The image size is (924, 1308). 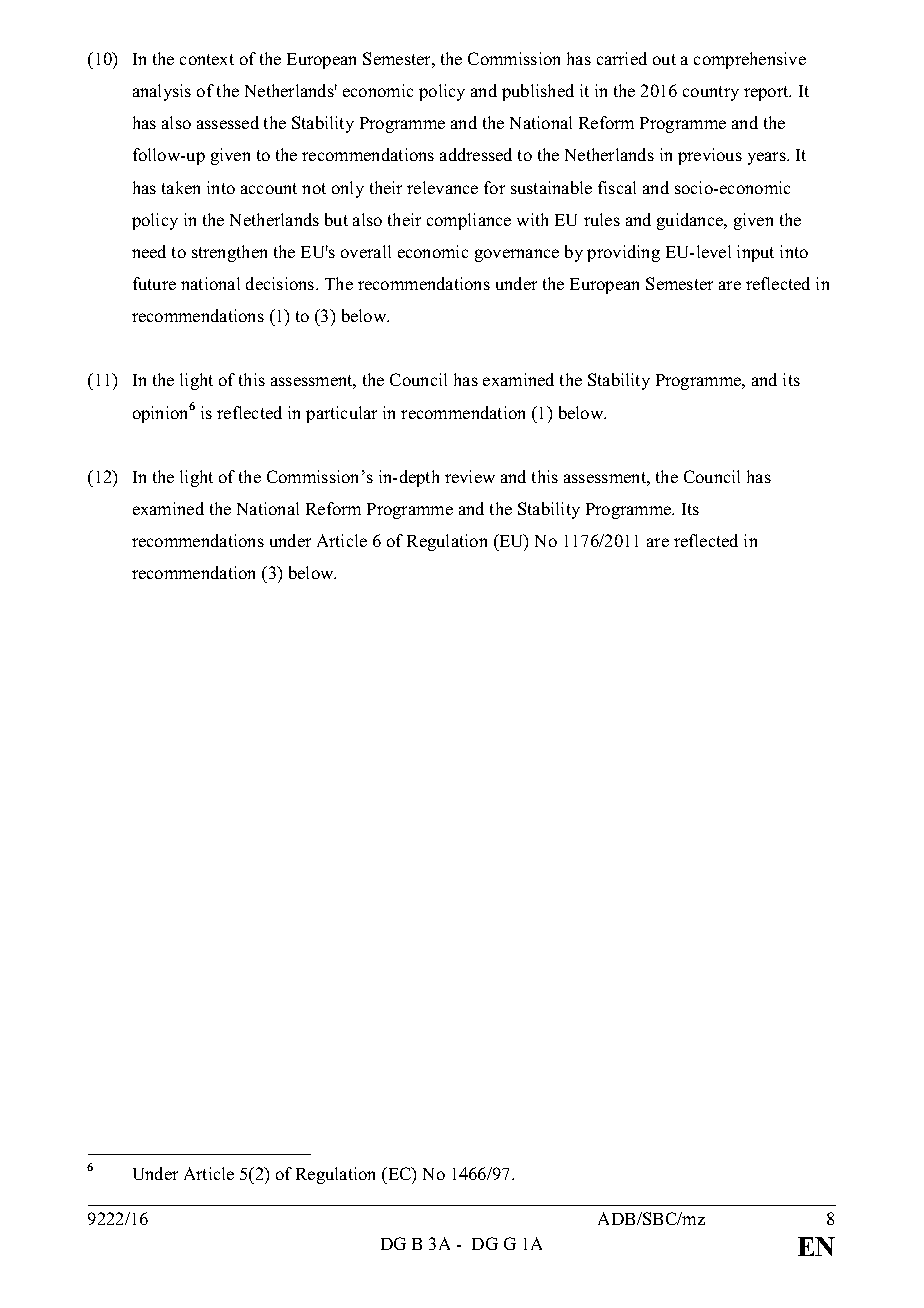 What do you see at coordinates (341, 414) in the screenshot?
I see `particular` at bounding box center [341, 414].
